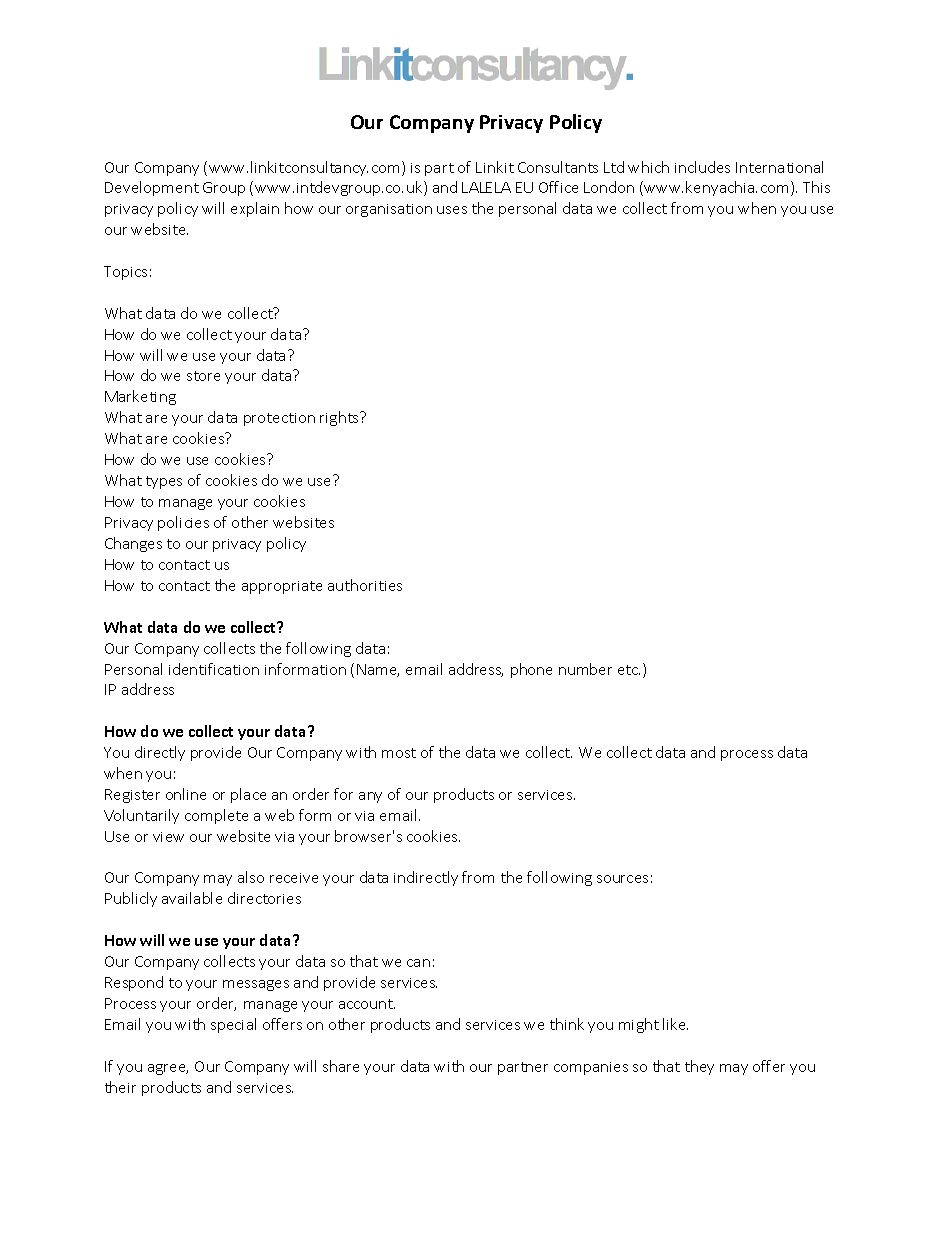 This document has height=1233, width=952. What do you see at coordinates (214, 669) in the document?
I see `identification` at bounding box center [214, 669].
